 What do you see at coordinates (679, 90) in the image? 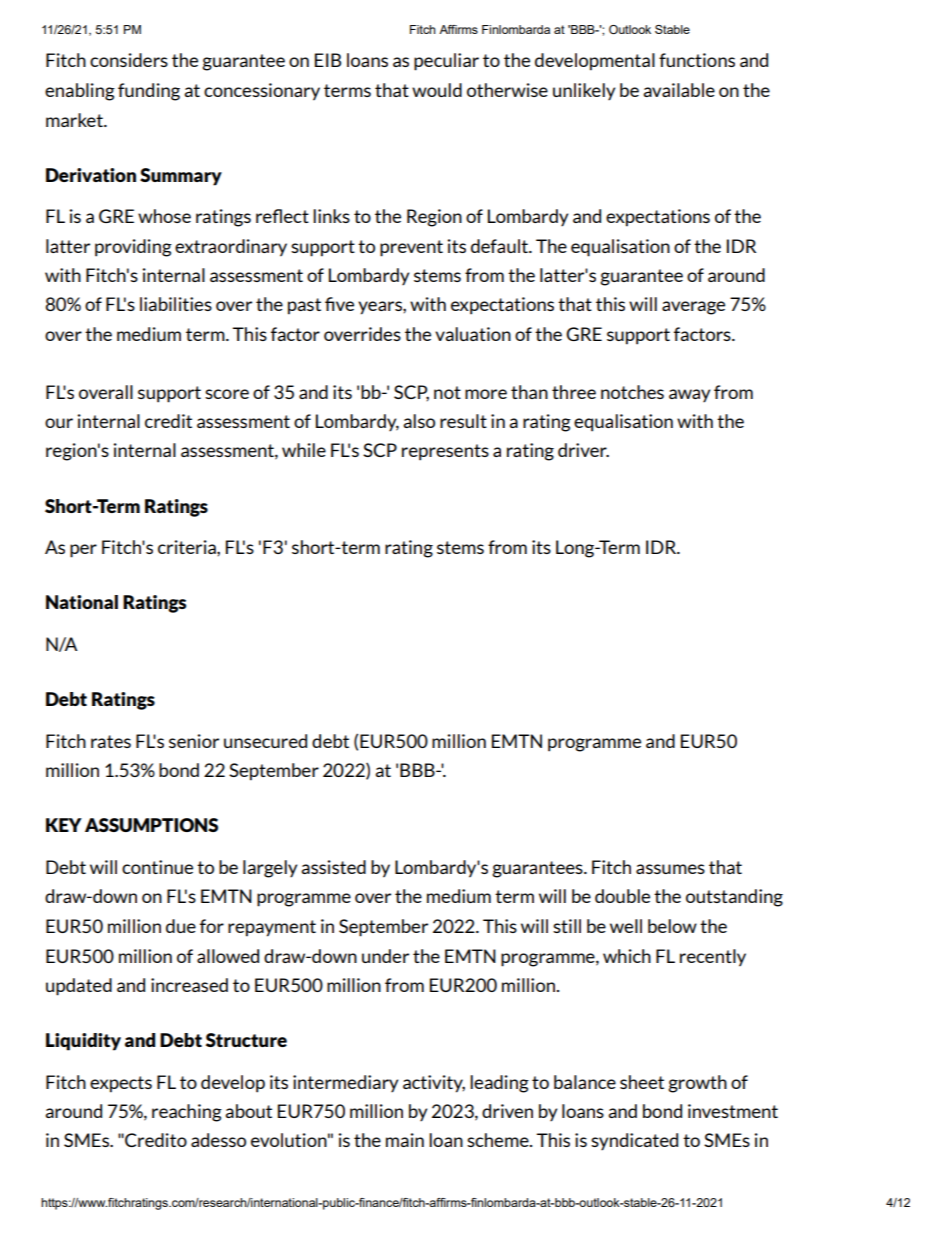
I see `available` at bounding box center [679, 90].
